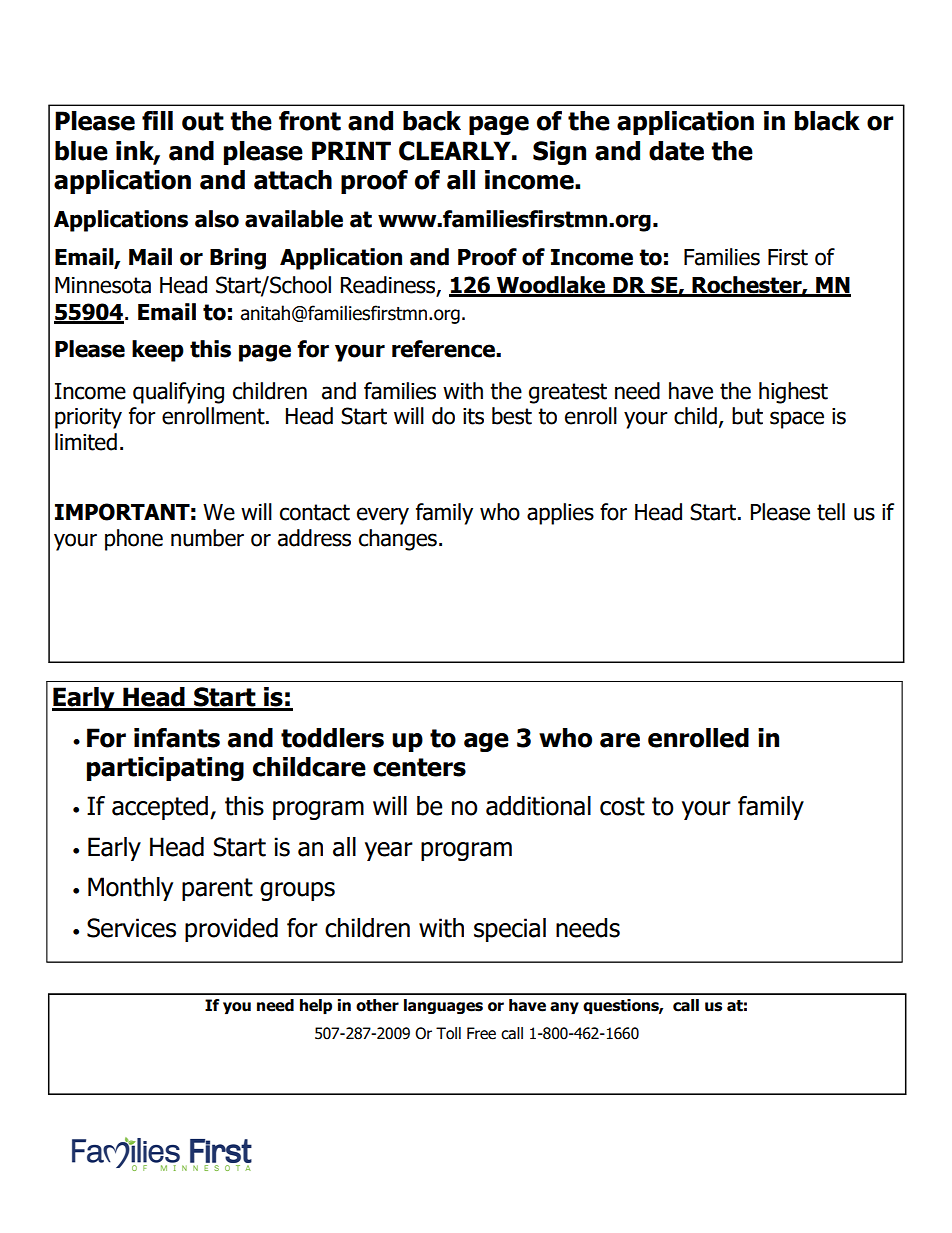 Image resolution: width=952 pixels, height=1233 pixels. I want to click on cost, so click(622, 806).
